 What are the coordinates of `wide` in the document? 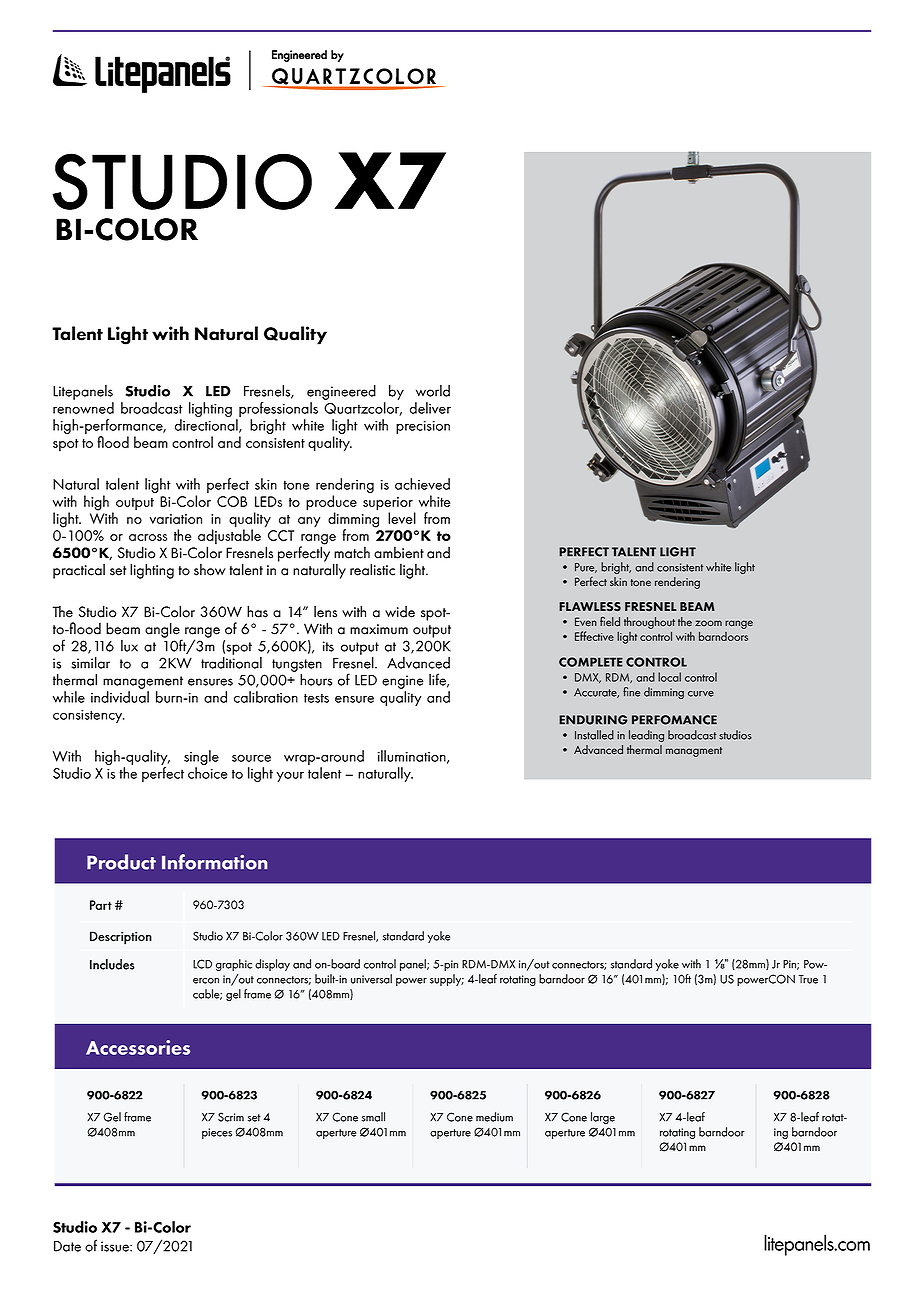 It's located at (400, 611).
